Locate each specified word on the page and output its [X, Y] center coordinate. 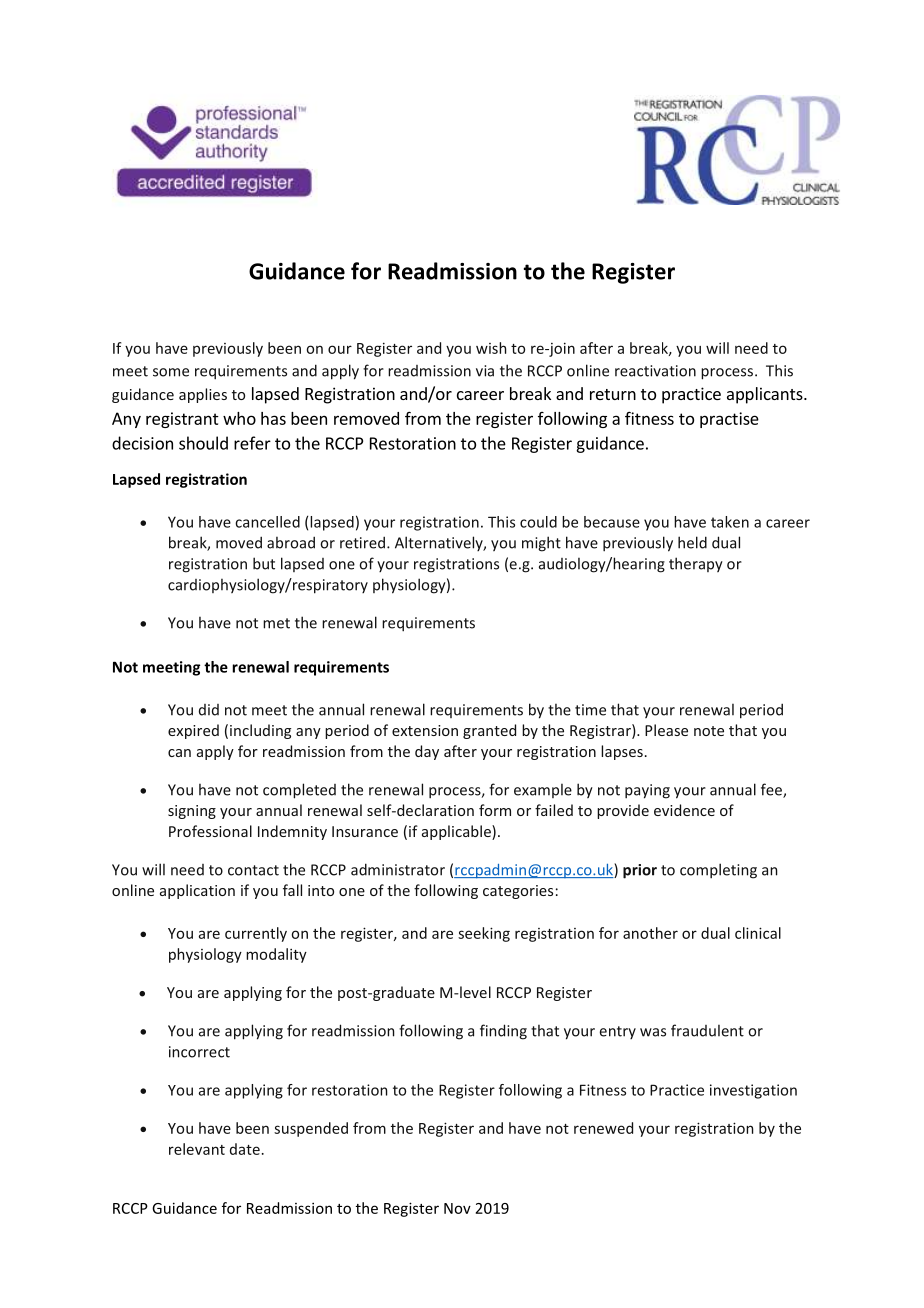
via [485, 371]
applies [203, 395]
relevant [197, 1149]
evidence [684, 810]
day [427, 752]
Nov [457, 1208]
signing [192, 812]
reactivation [655, 371]
